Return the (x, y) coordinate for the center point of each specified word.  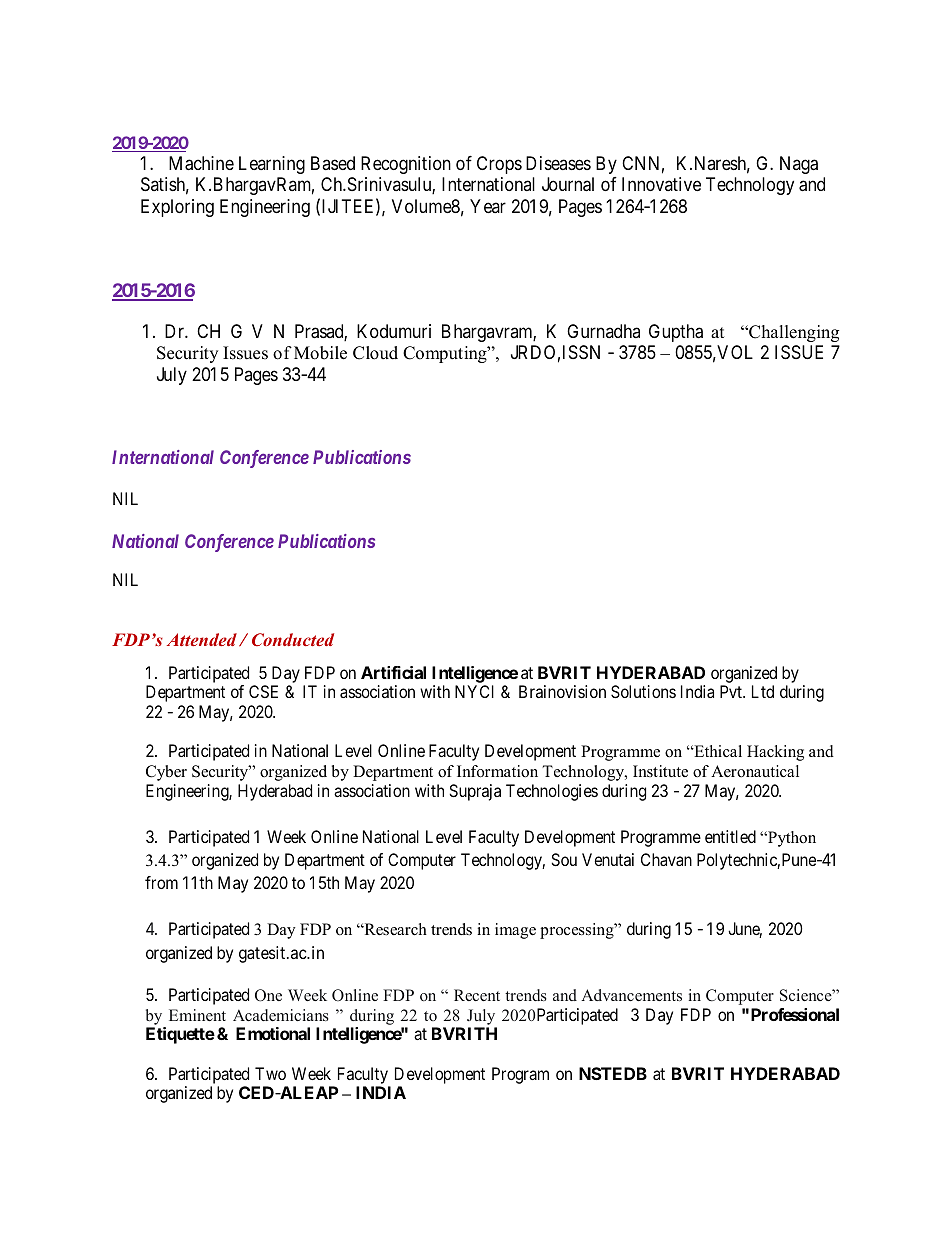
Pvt (732, 691)
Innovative (661, 184)
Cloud (375, 353)
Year (488, 206)
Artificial (393, 672)
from (161, 882)
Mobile (320, 353)
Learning (272, 165)
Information (497, 771)
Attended (202, 639)
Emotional (273, 1033)
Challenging (793, 333)
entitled (730, 836)
